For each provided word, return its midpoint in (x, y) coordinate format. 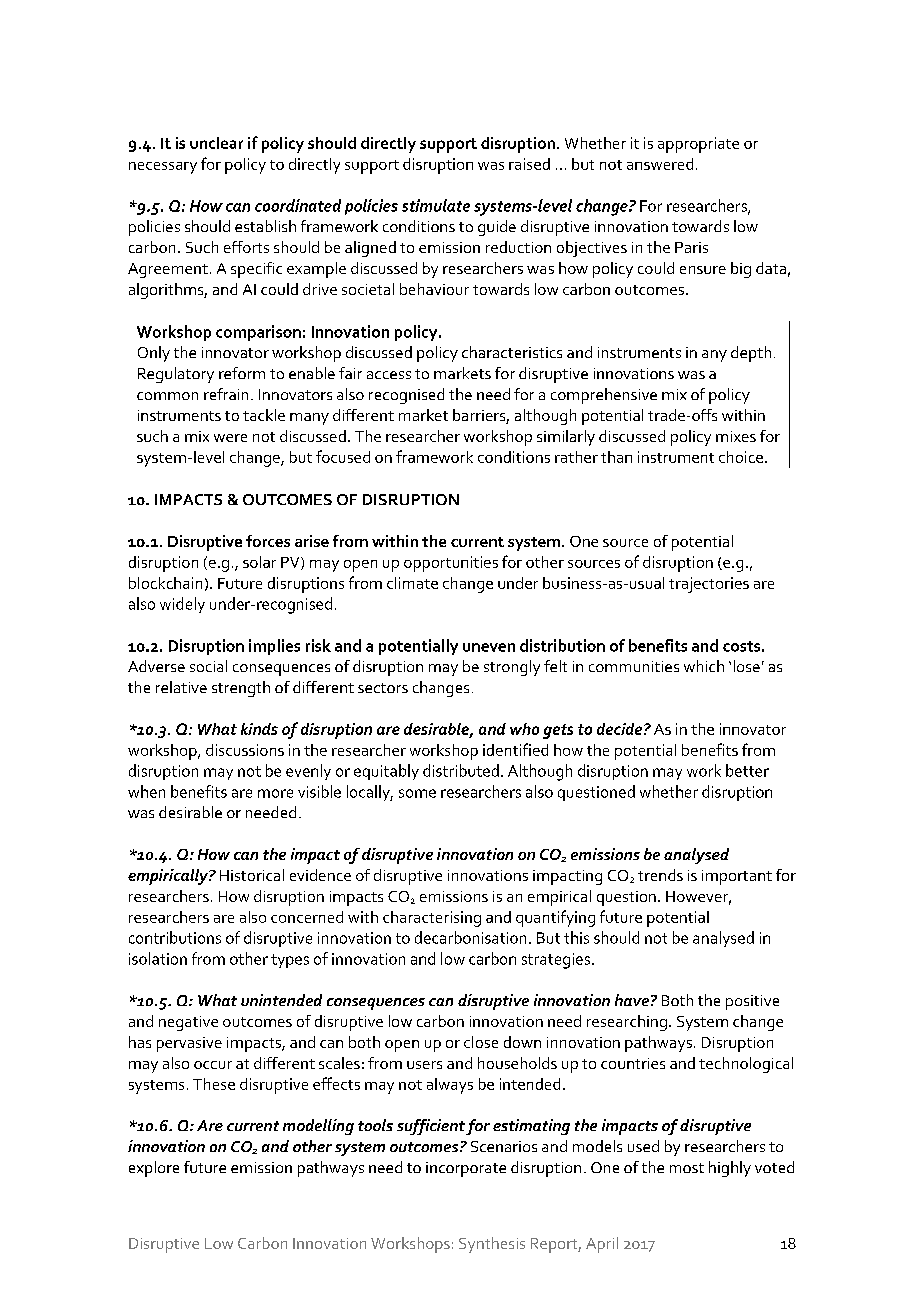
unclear (216, 143)
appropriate (698, 145)
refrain (226, 394)
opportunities (451, 564)
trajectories (709, 585)
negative (188, 1023)
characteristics (512, 352)
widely (182, 605)
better (747, 770)
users (424, 1065)
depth (751, 354)
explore (154, 1169)
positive (752, 1002)
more (275, 793)
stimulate (436, 205)
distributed (461, 770)
